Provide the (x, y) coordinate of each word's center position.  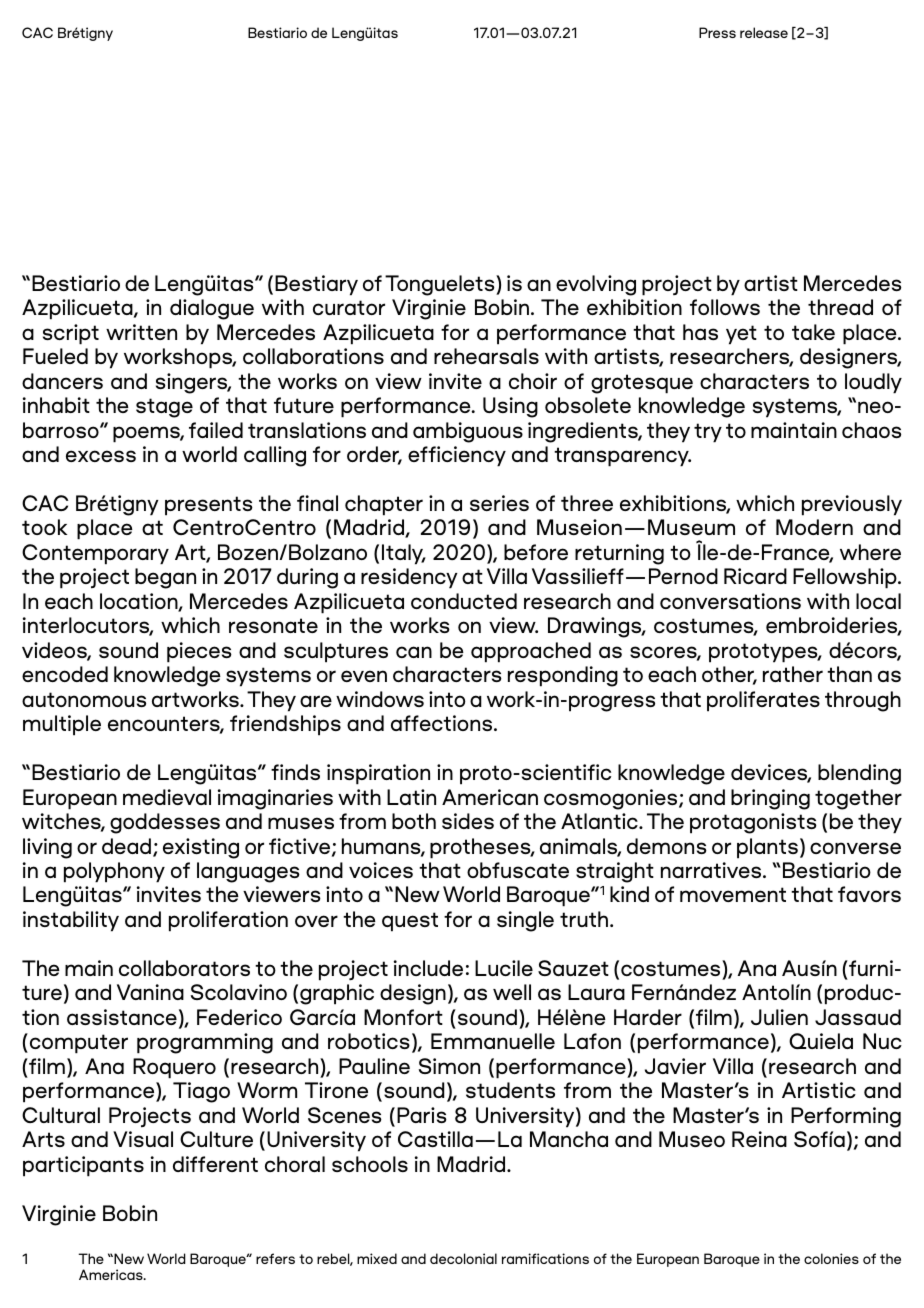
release (764, 32)
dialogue (212, 309)
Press (717, 32)
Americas (112, 1274)
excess (101, 456)
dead (126, 846)
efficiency (457, 456)
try (708, 433)
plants (767, 848)
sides (468, 821)
